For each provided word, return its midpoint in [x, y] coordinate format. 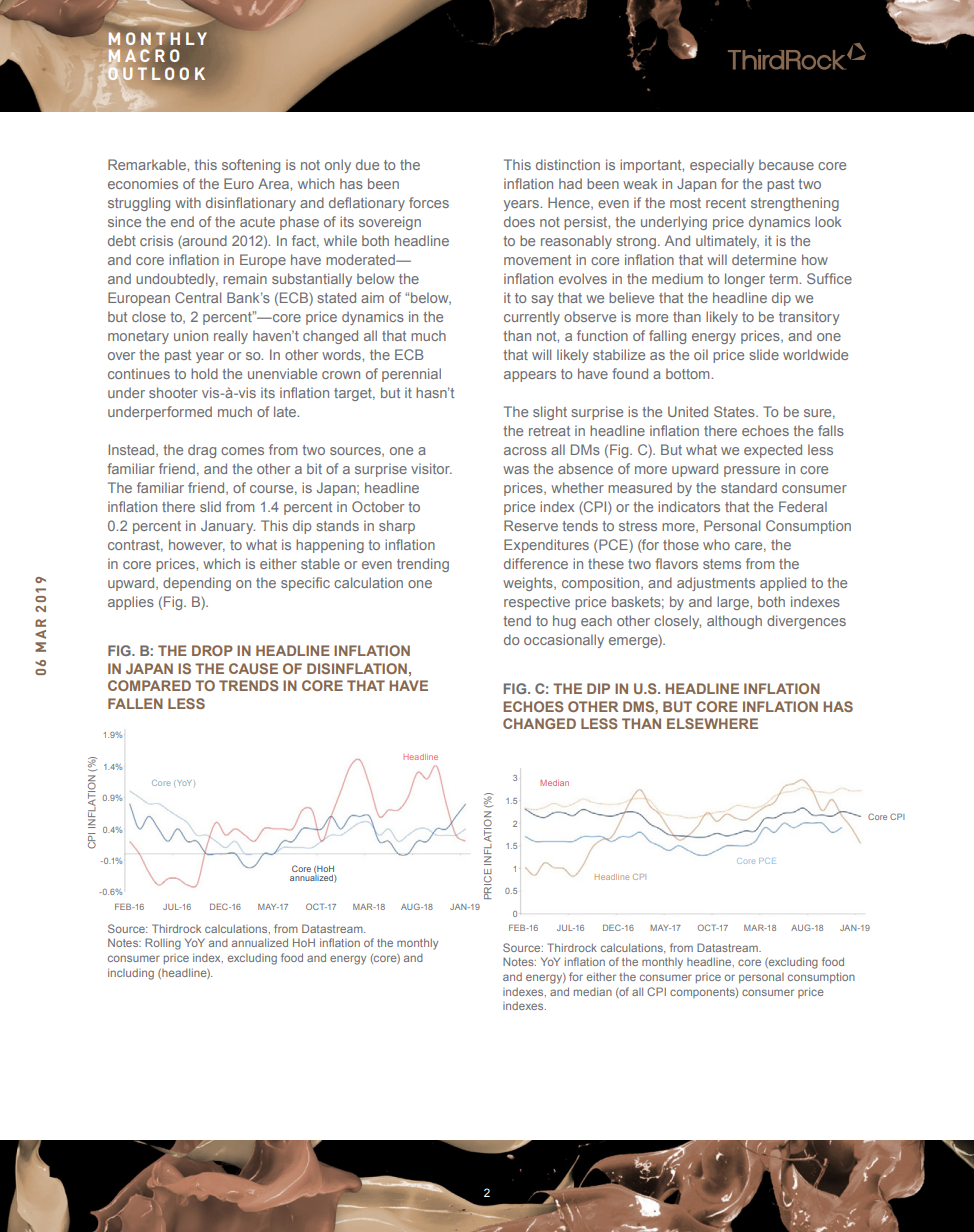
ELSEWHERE [712, 723]
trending [423, 565]
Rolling [163, 944]
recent [726, 203]
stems [722, 564]
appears [530, 376]
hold [204, 373]
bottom [689, 373]
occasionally [564, 641]
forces [429, 202]
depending [197, 584]
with [188, 202]
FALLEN [135, 703]
